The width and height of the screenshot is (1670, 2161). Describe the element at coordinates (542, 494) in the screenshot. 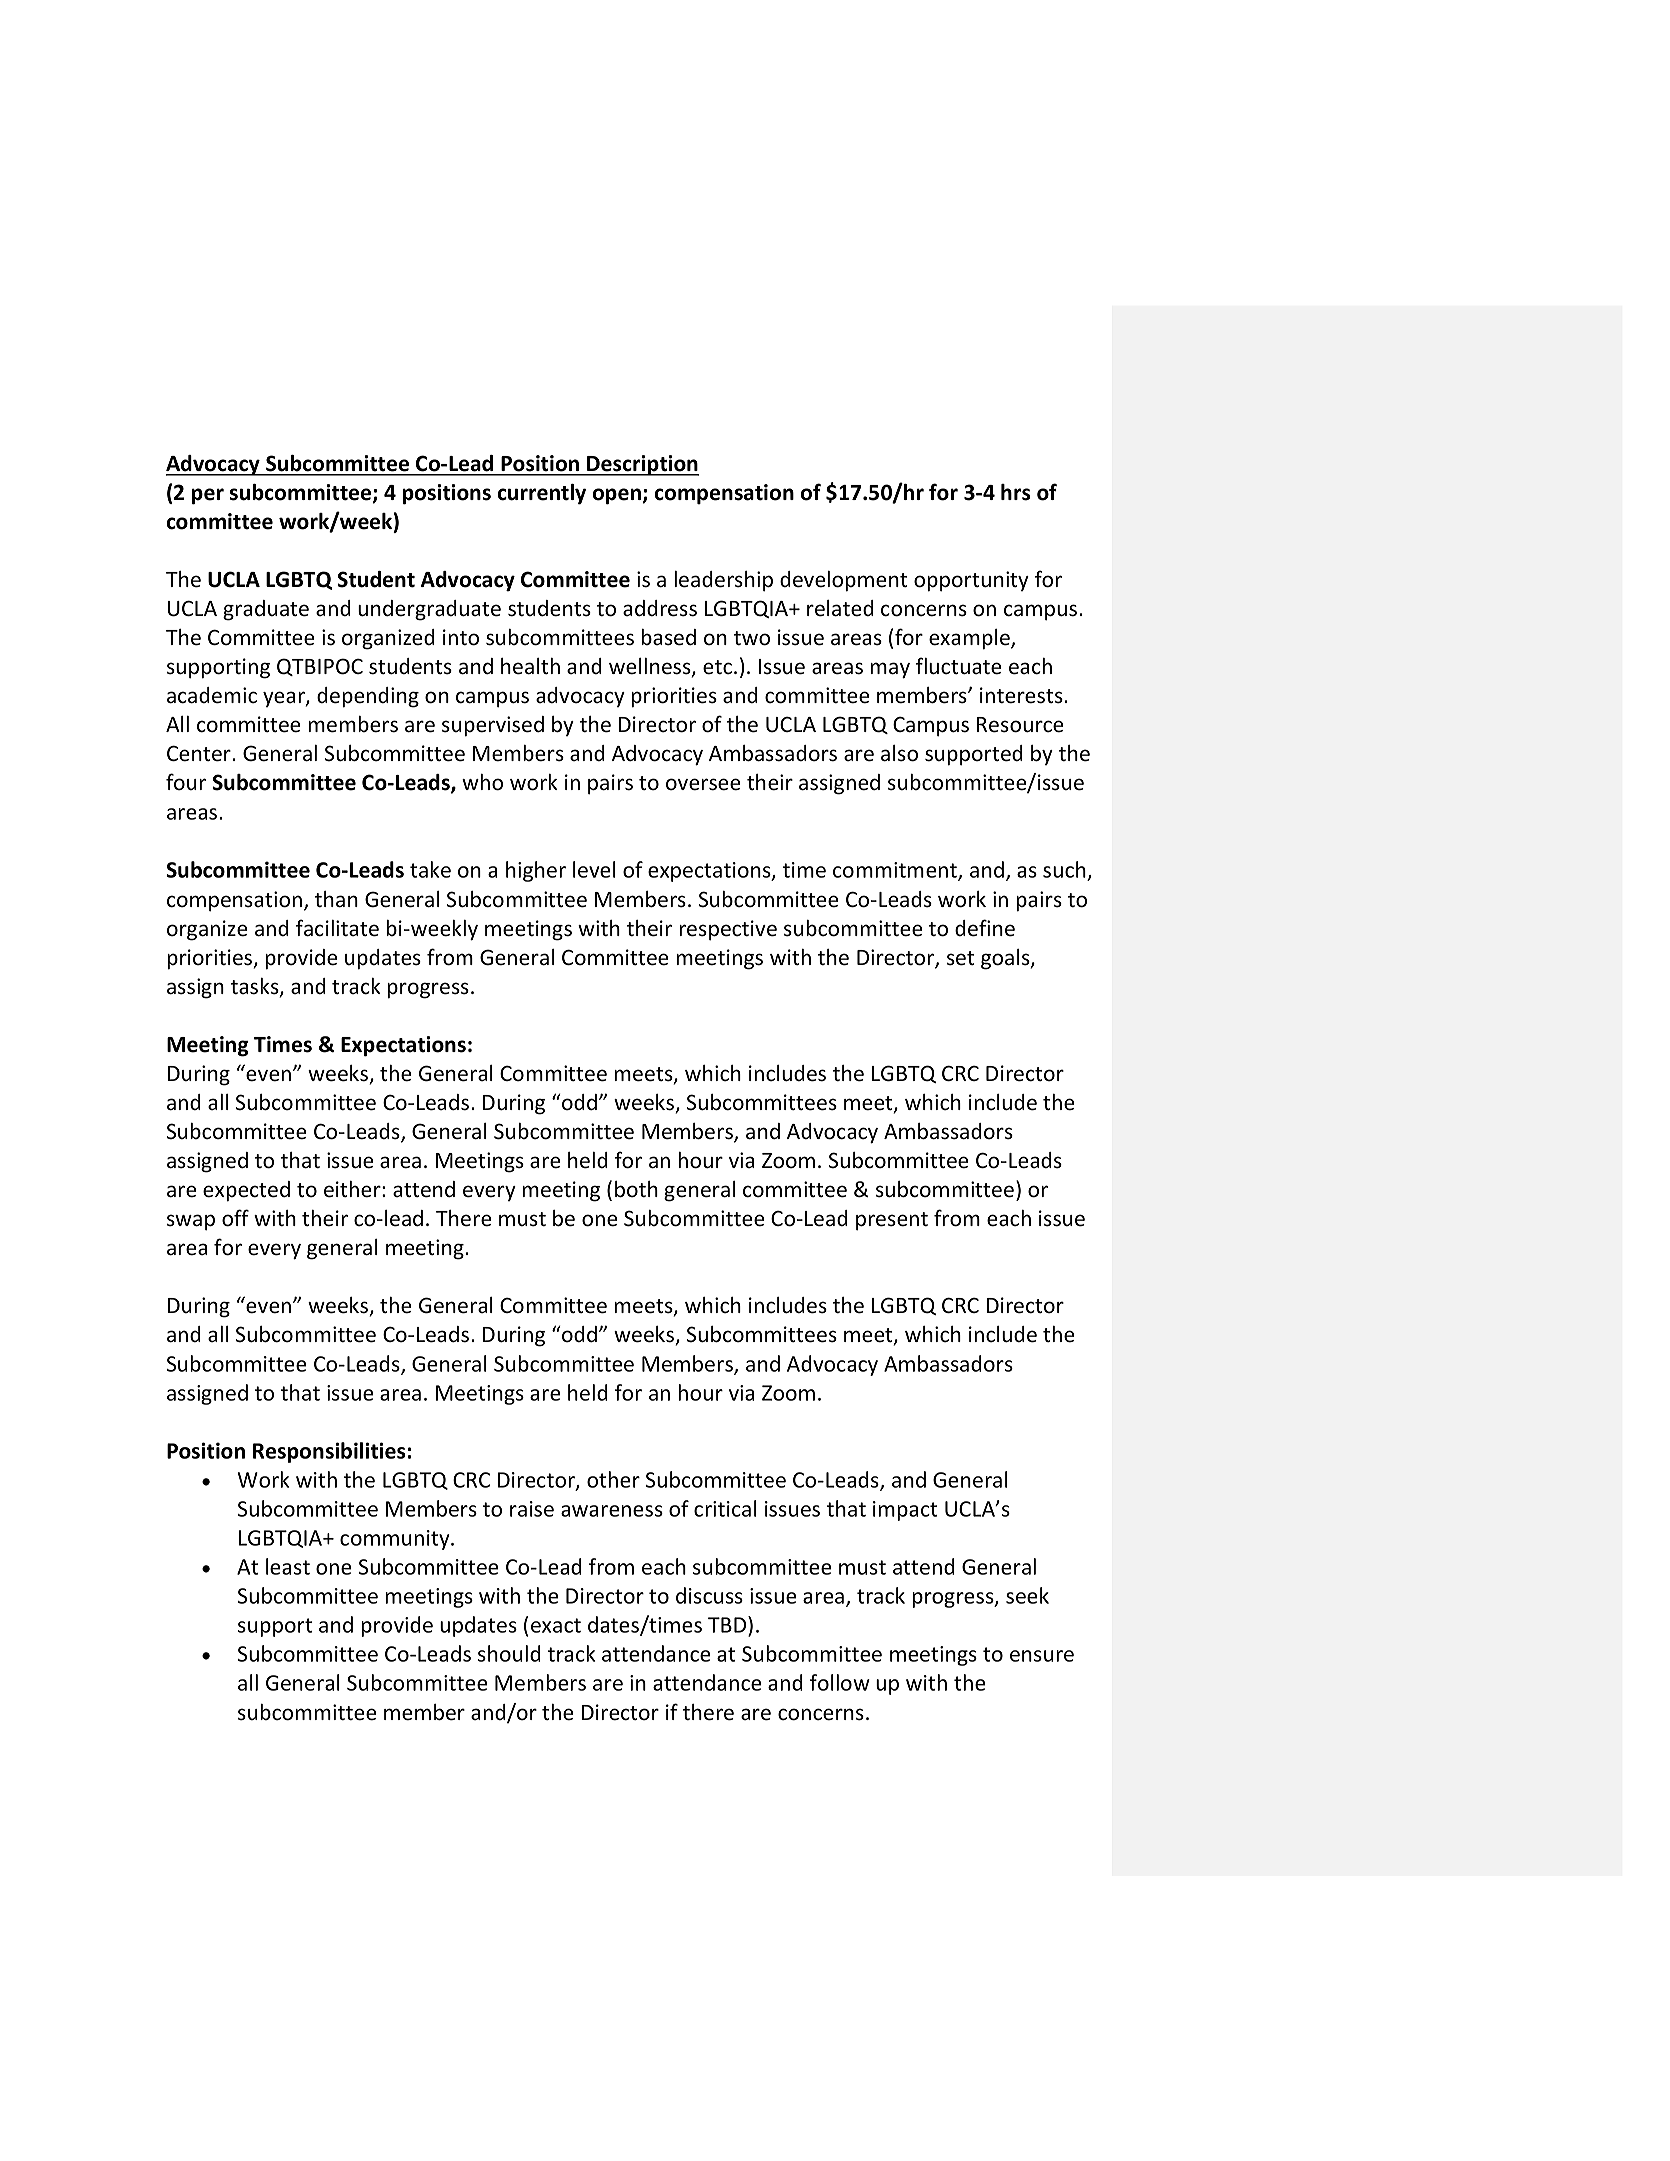

I see `currently` at that location.
